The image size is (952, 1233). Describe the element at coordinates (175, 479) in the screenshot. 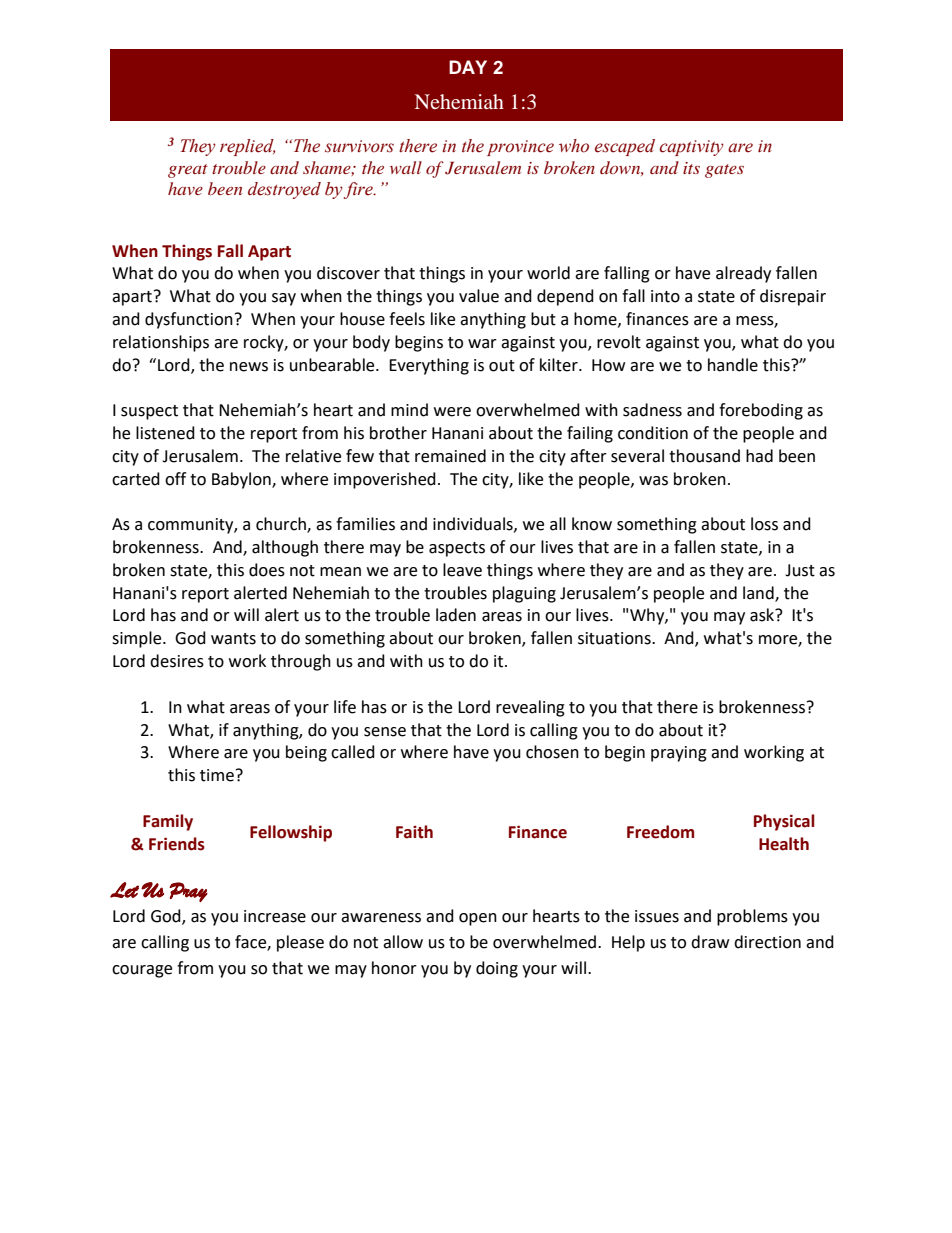

I see `off` at that location.
